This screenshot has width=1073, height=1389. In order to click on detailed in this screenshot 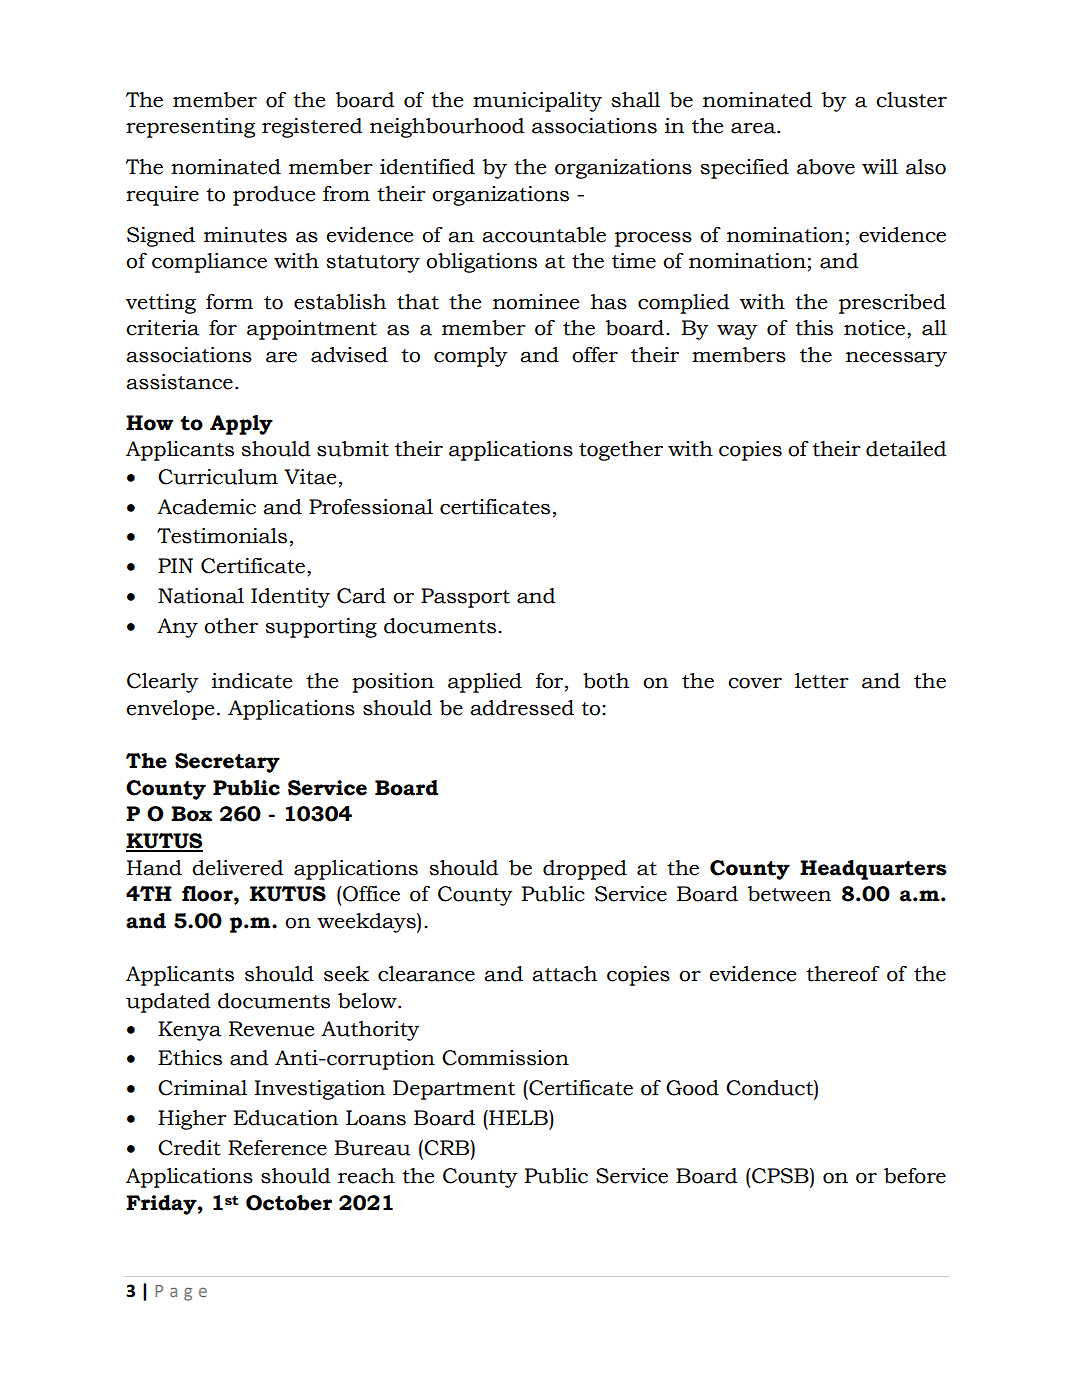, I will do `click(906, 449)`.
